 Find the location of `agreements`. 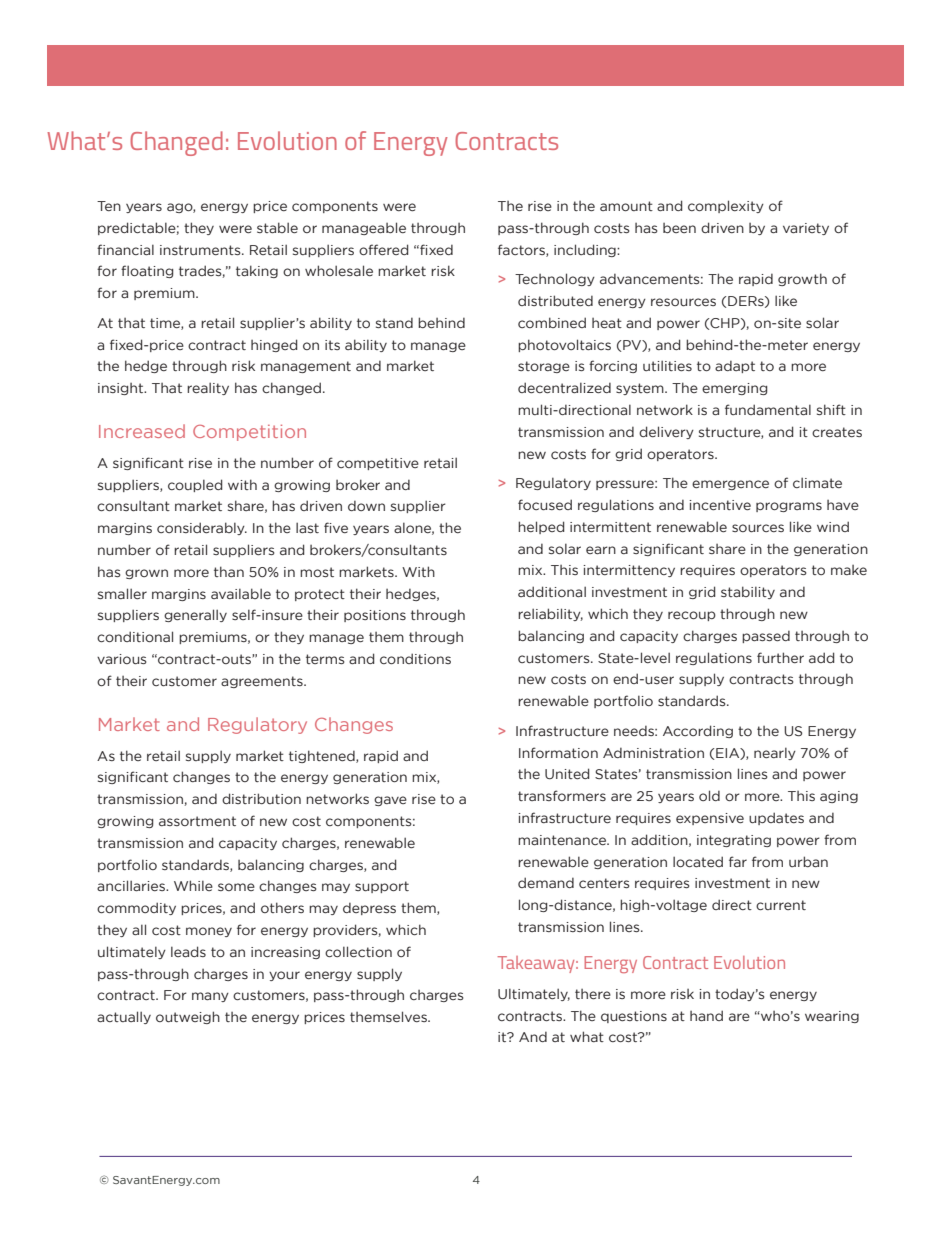

agreements is located at coordinates (263, 682).
